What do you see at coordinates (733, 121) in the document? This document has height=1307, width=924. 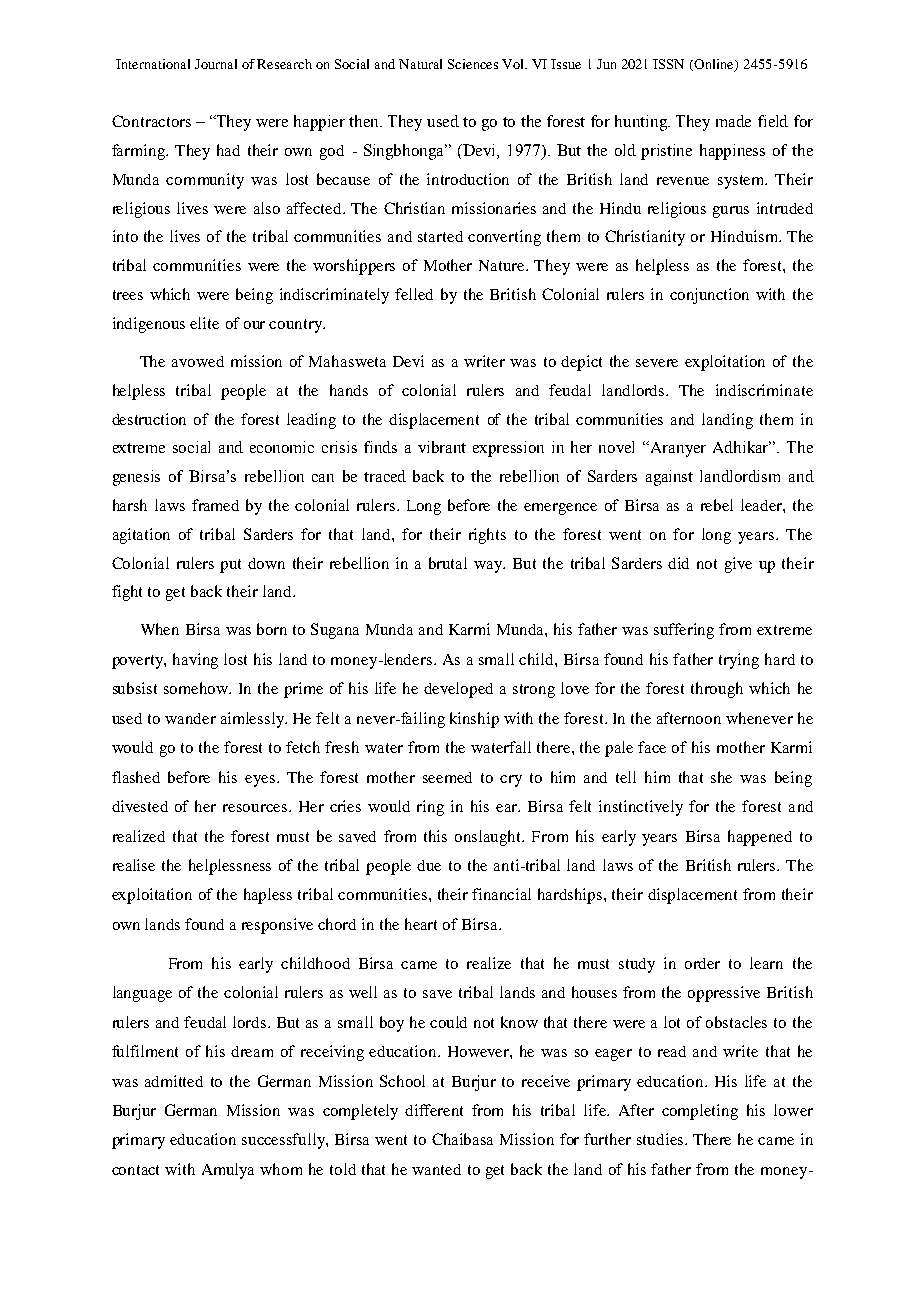 I see `made` at bounding box center [733, 121].
